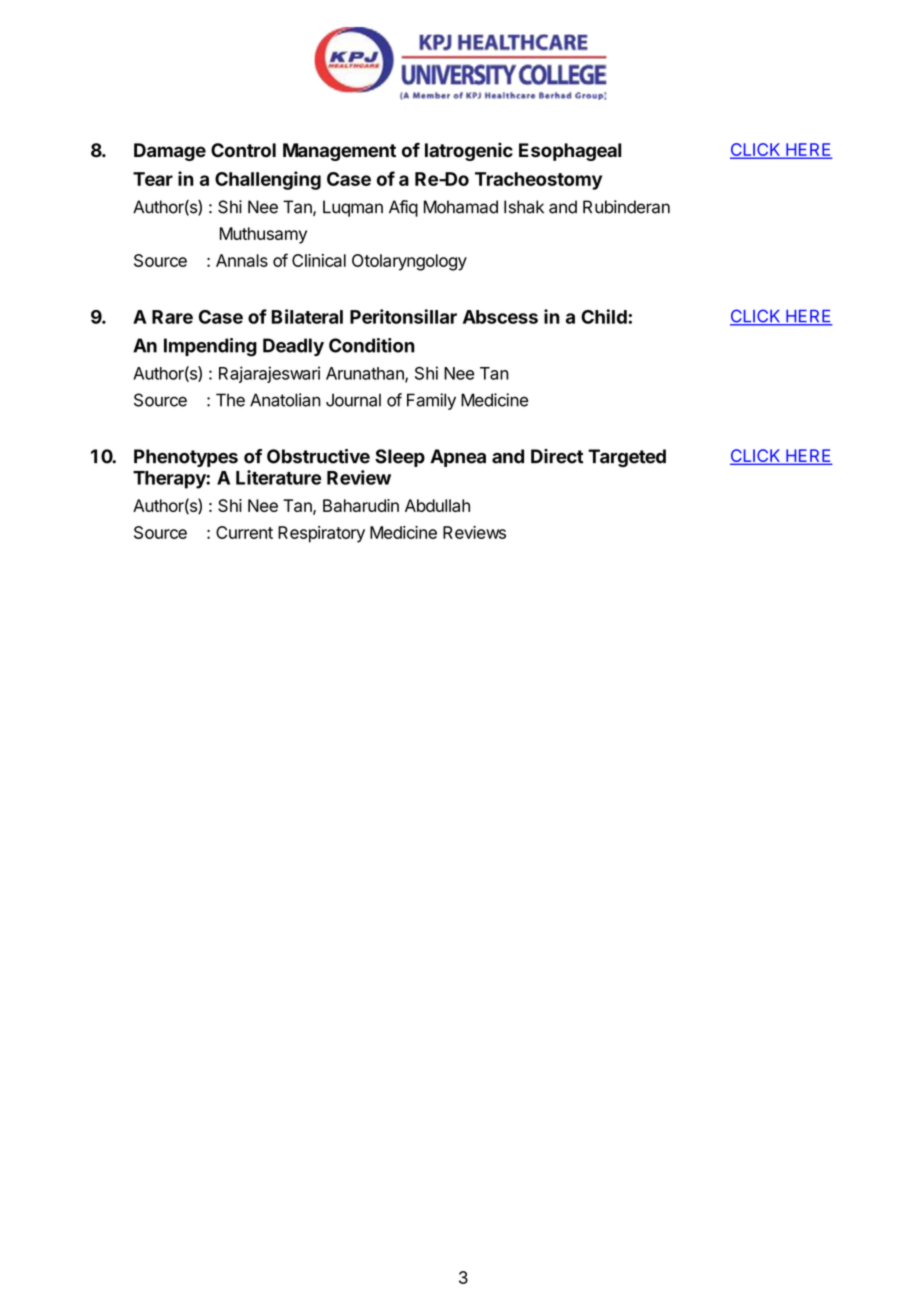  What do you see at coordinates (339, 152) in the screenshot?
I see `Management` at bounding box center [339, 152].
